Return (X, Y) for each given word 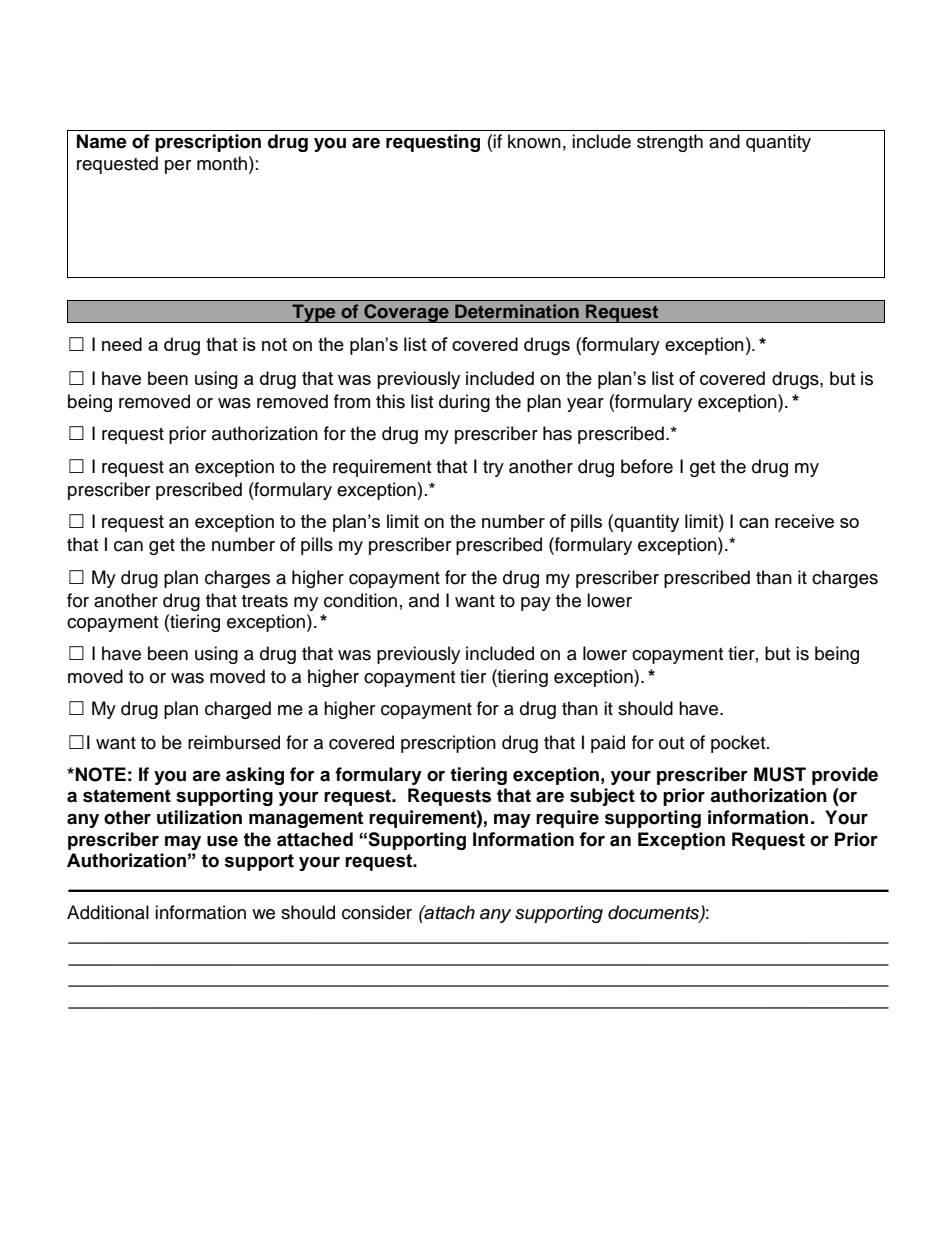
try (493, 469)
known (534, 141)
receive (804, 521)
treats (265, 601)
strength (670, 143)
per (178, 167)
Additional (108, 912)
